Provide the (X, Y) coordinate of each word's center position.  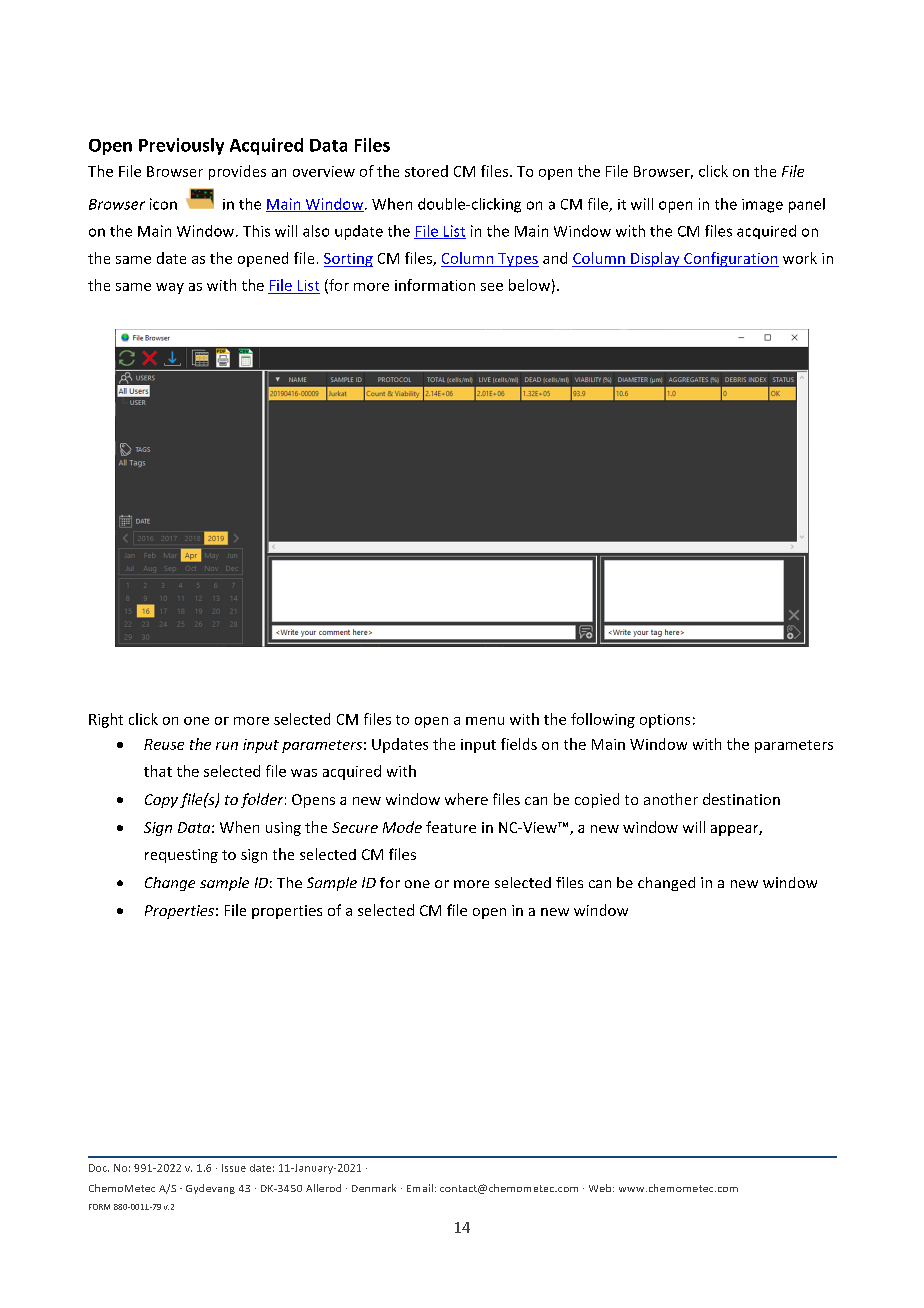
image (762, 206)
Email (420, 1188)
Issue (234, 1168)
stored (426, 171)
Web (601, 1188)
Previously (181, 146)
